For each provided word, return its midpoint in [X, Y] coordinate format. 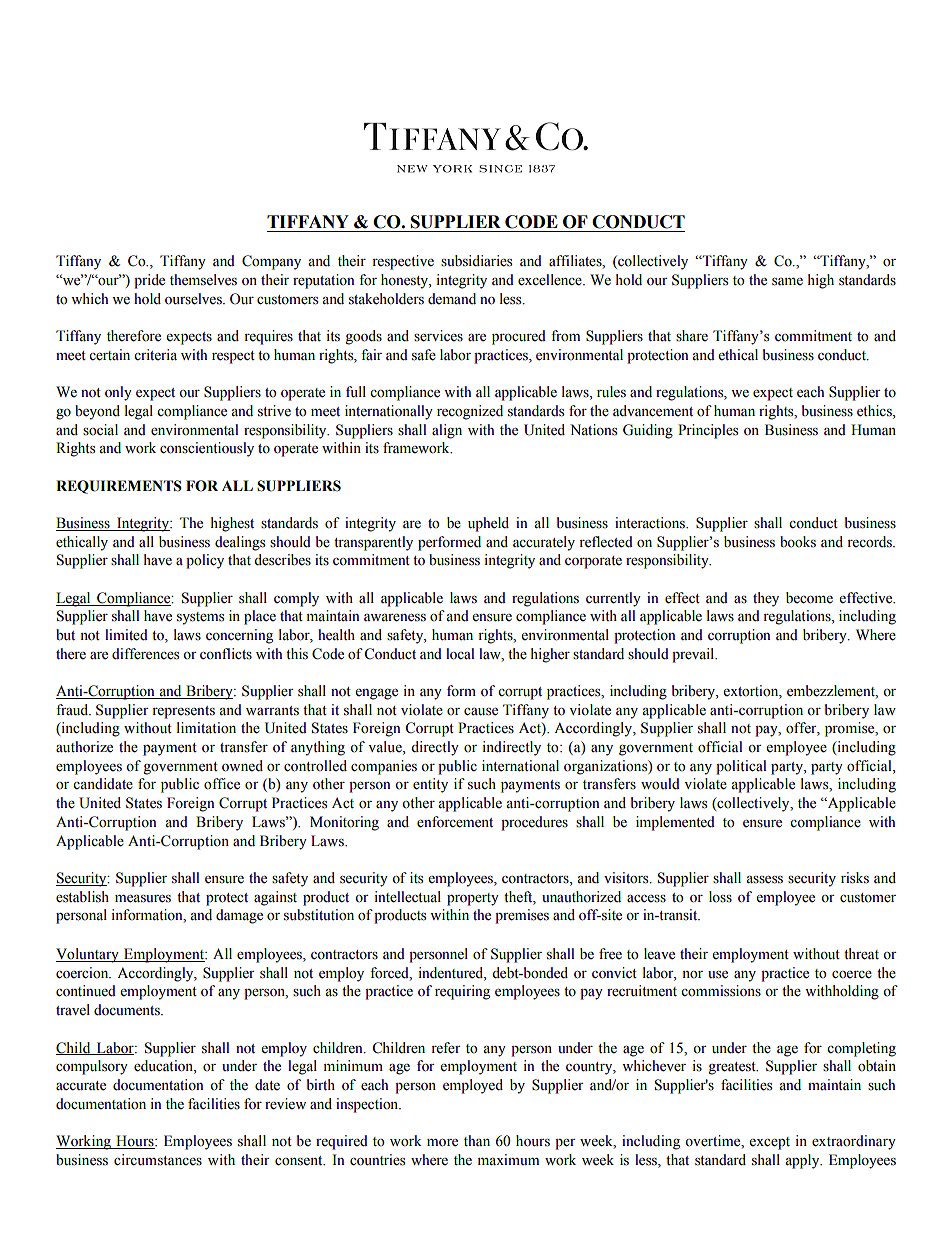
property [473, 899]
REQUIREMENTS [119, 487]
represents [183, 712]
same [787, 282]
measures [143, 899]
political [741, 767]
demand [452, 299]
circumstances [158, 1160]
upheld [488, 524]
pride [149, 281]
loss [720, 897]
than [477, 1140]
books [798, 542]
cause [481, 712]
